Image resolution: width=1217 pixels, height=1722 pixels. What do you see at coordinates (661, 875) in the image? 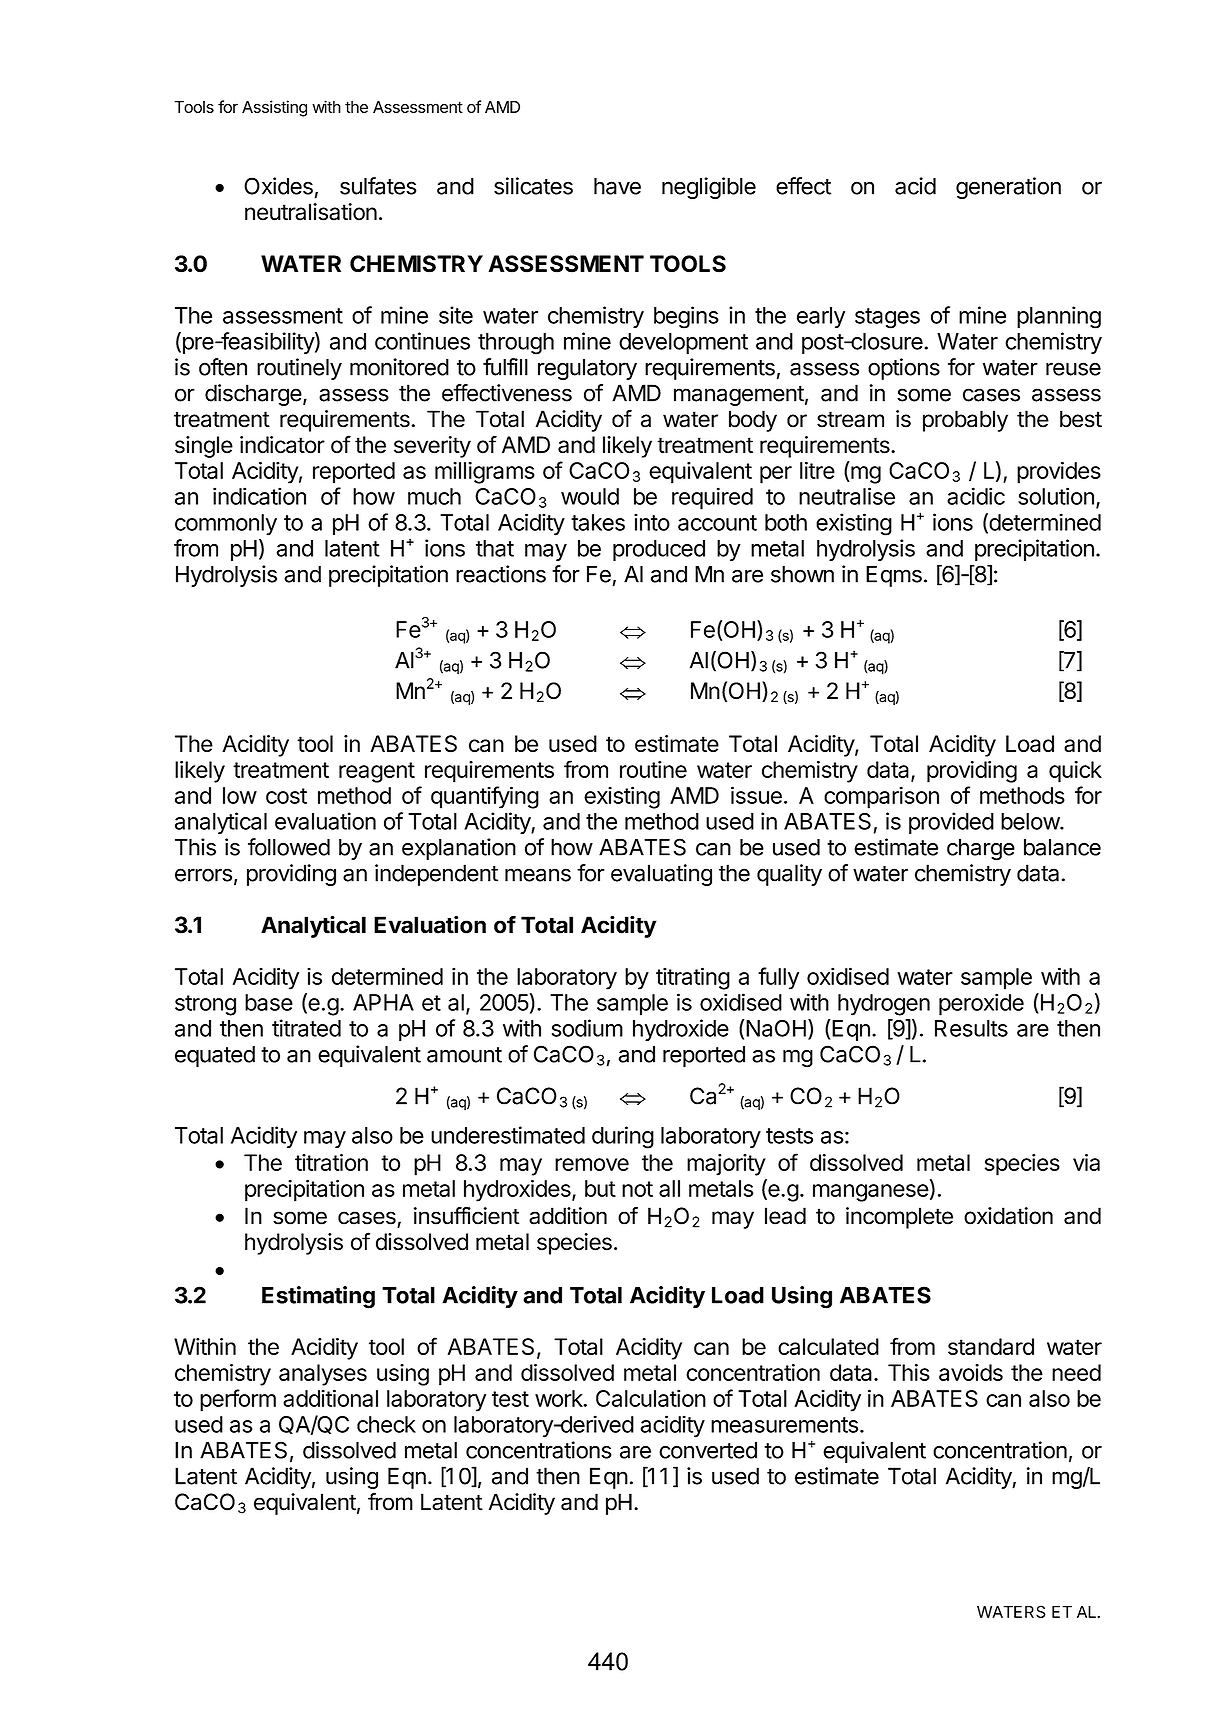
I see `evaluating` at bounding box center [661, 875].
